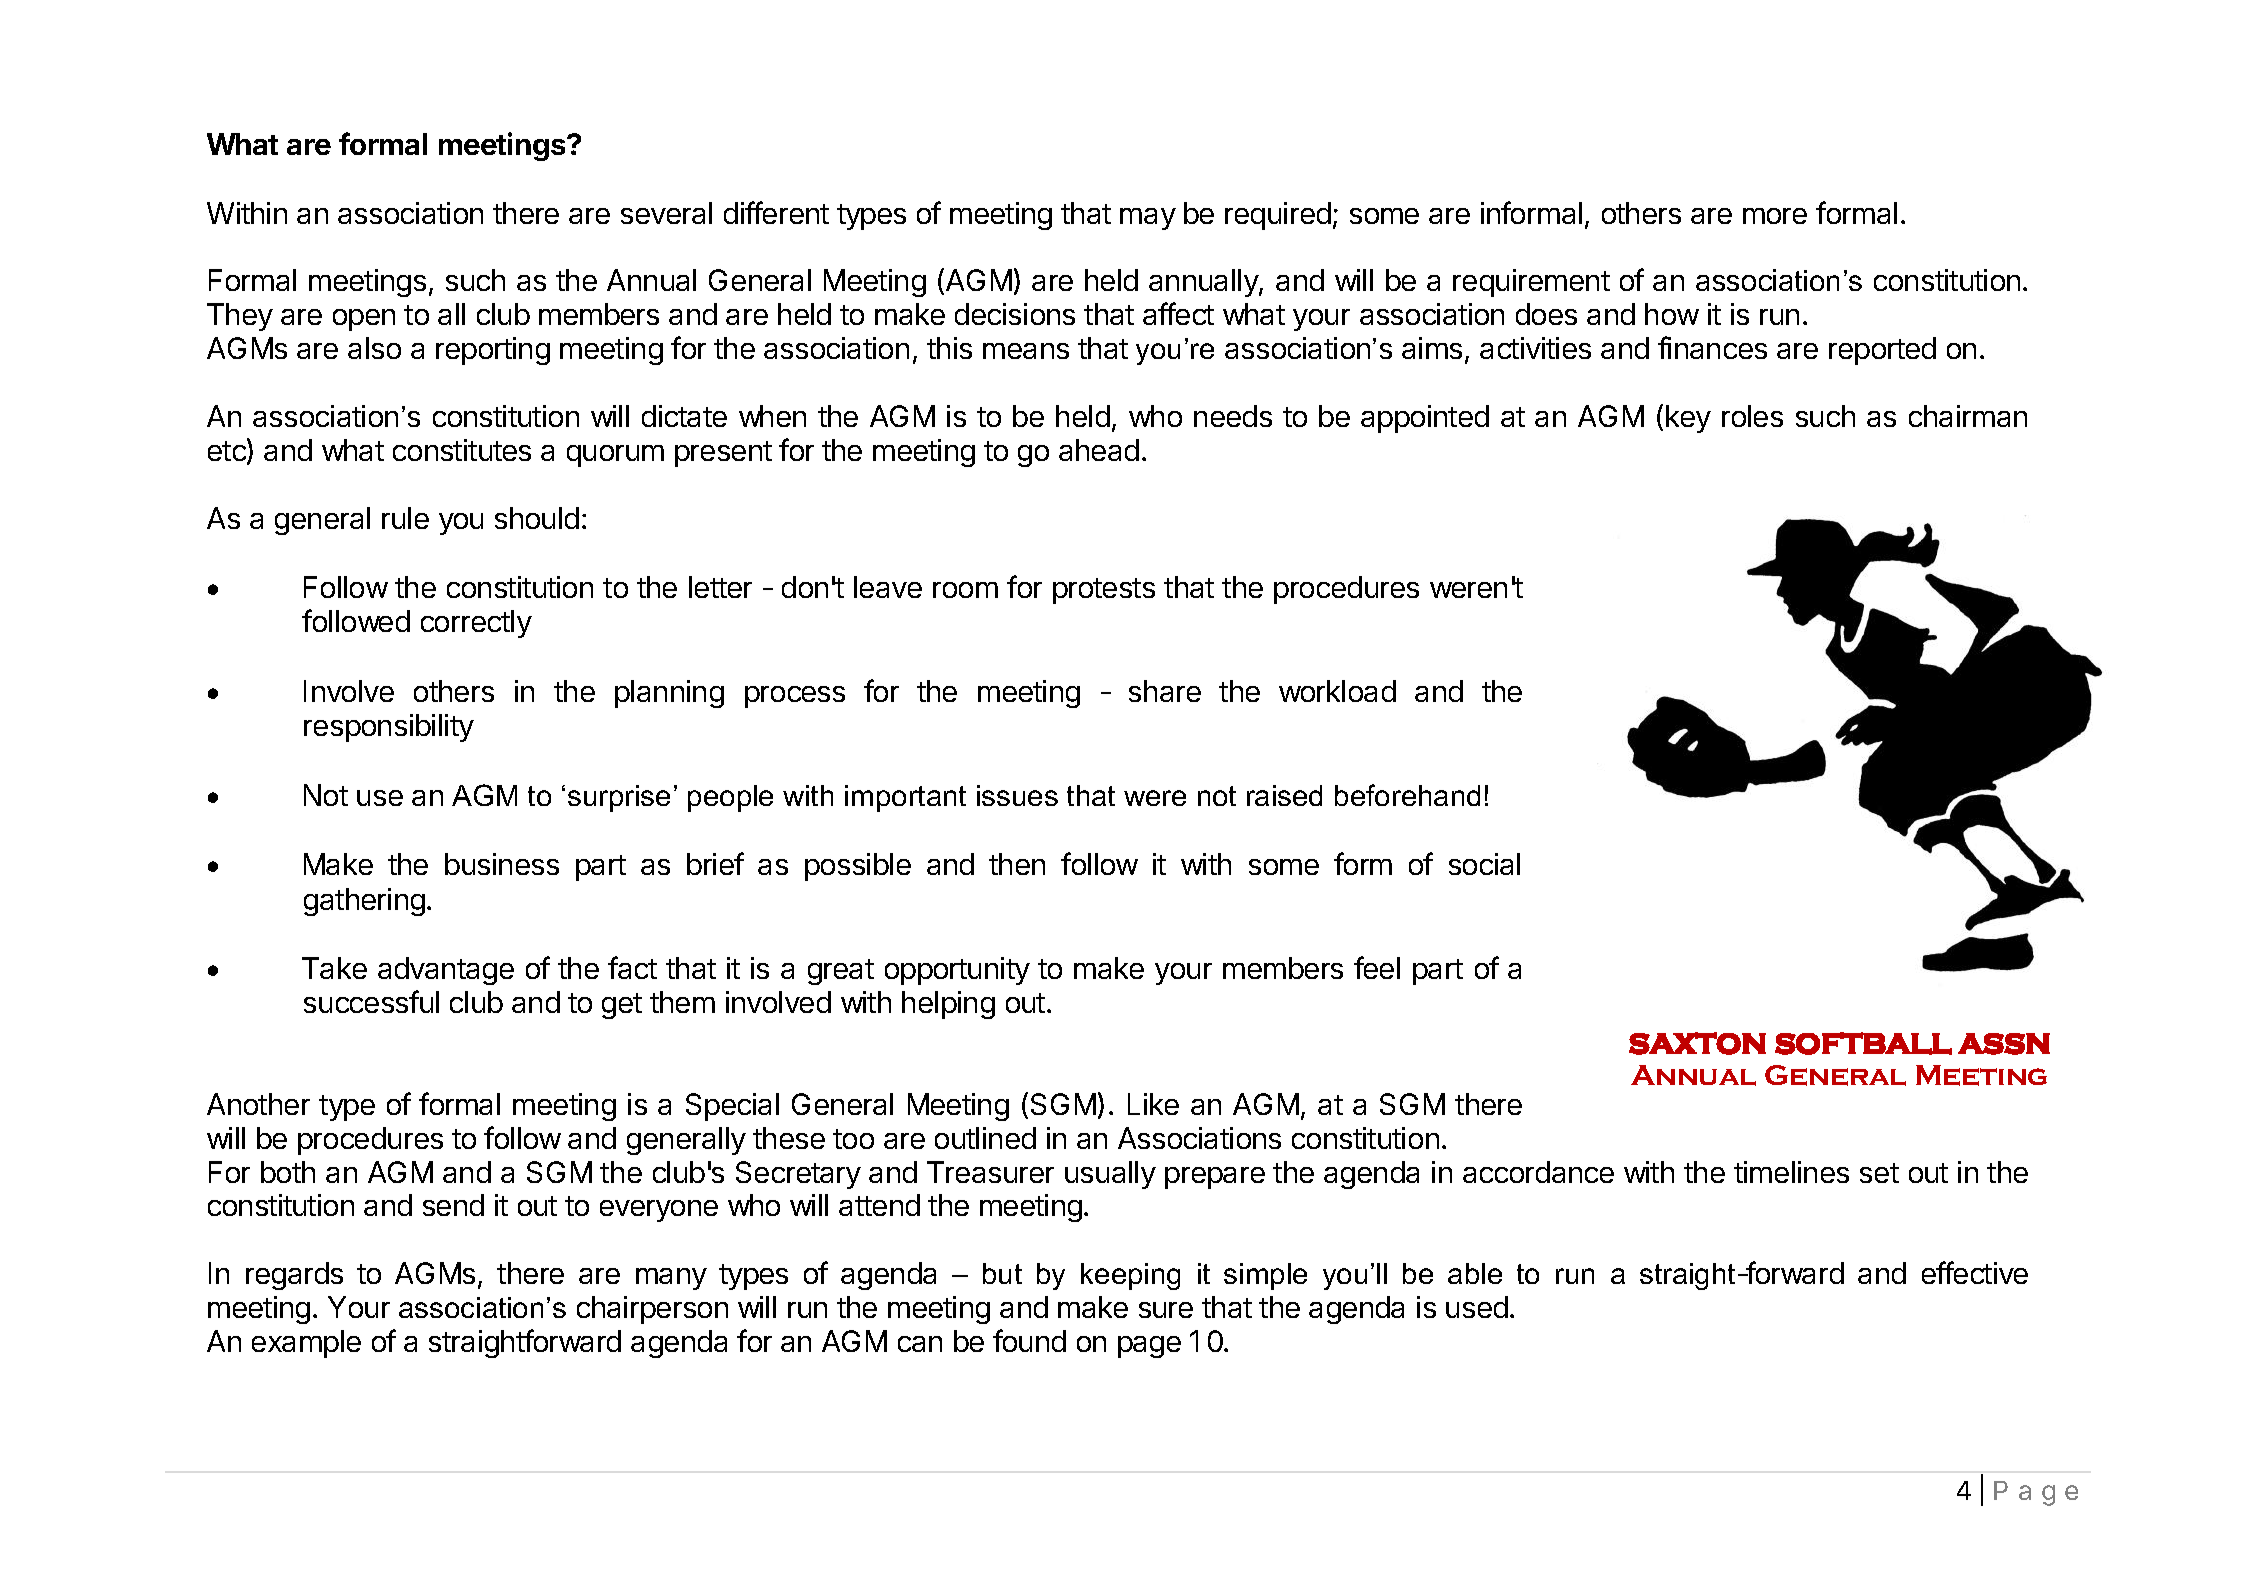  I want to click on more, so click(1775, 216).
